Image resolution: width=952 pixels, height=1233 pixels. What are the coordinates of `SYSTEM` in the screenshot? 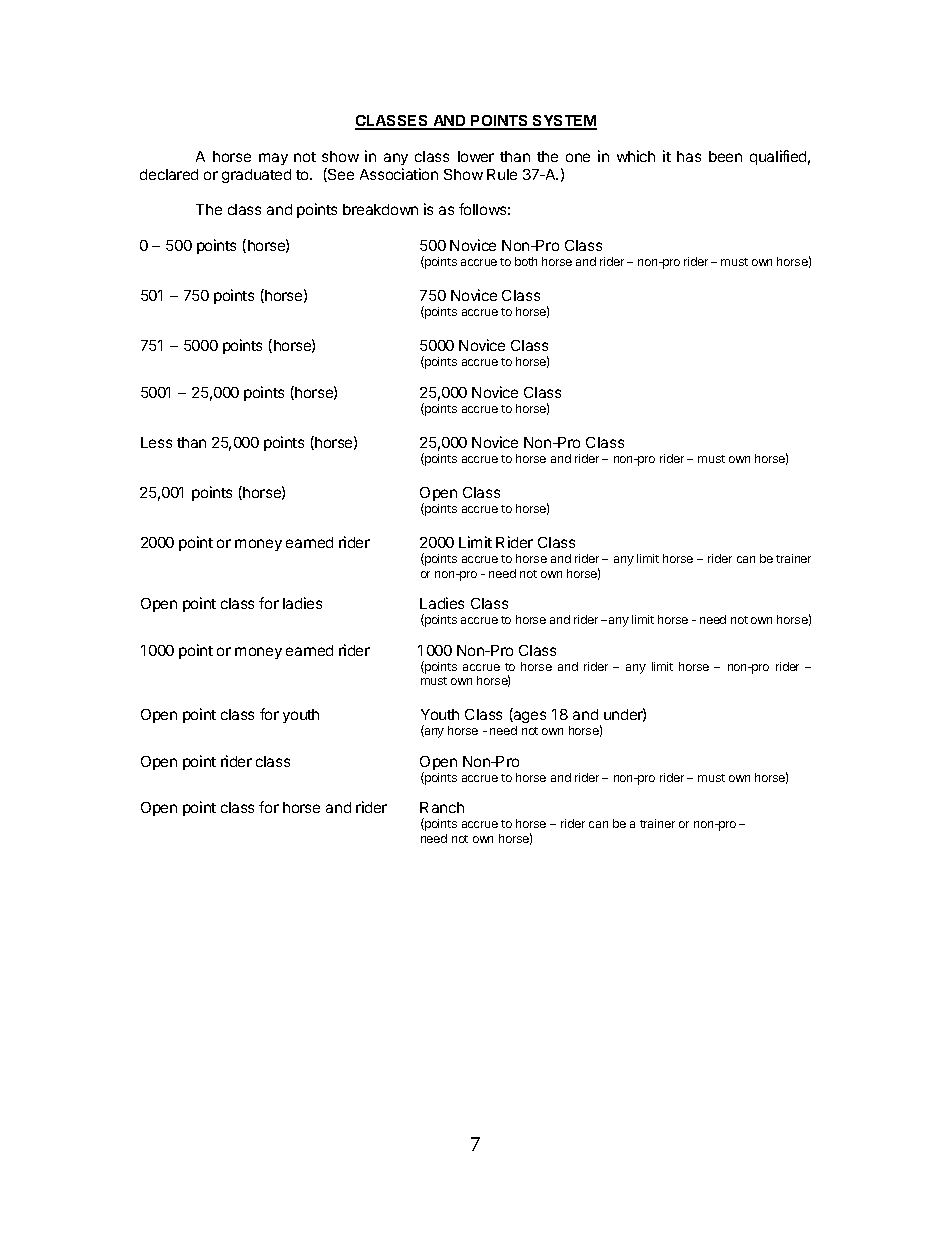 It's located at (564, 122).
